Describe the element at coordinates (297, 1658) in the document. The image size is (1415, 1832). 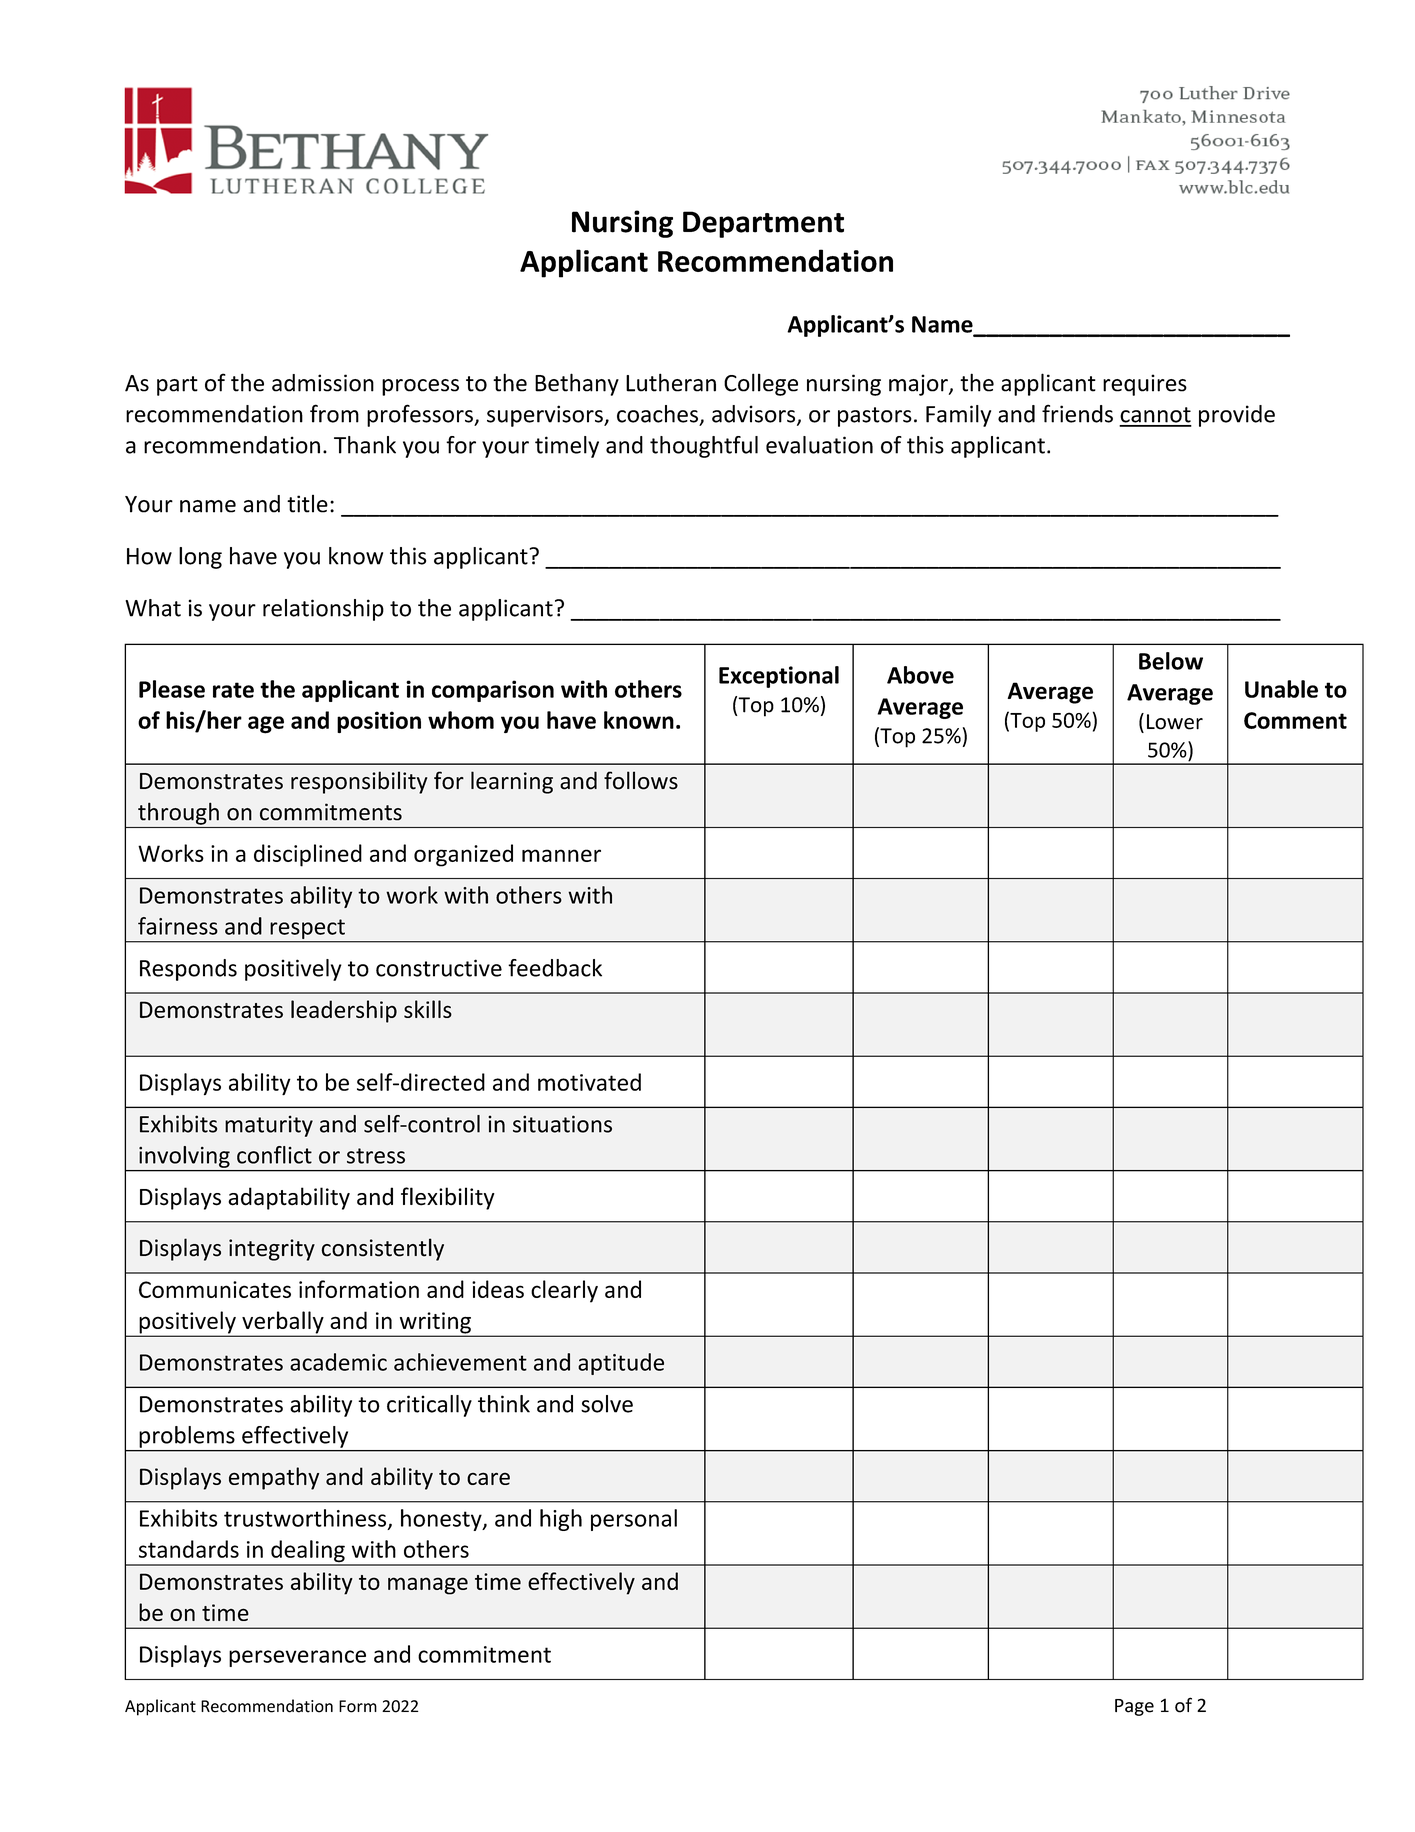
I see `perseverance` at that location.
